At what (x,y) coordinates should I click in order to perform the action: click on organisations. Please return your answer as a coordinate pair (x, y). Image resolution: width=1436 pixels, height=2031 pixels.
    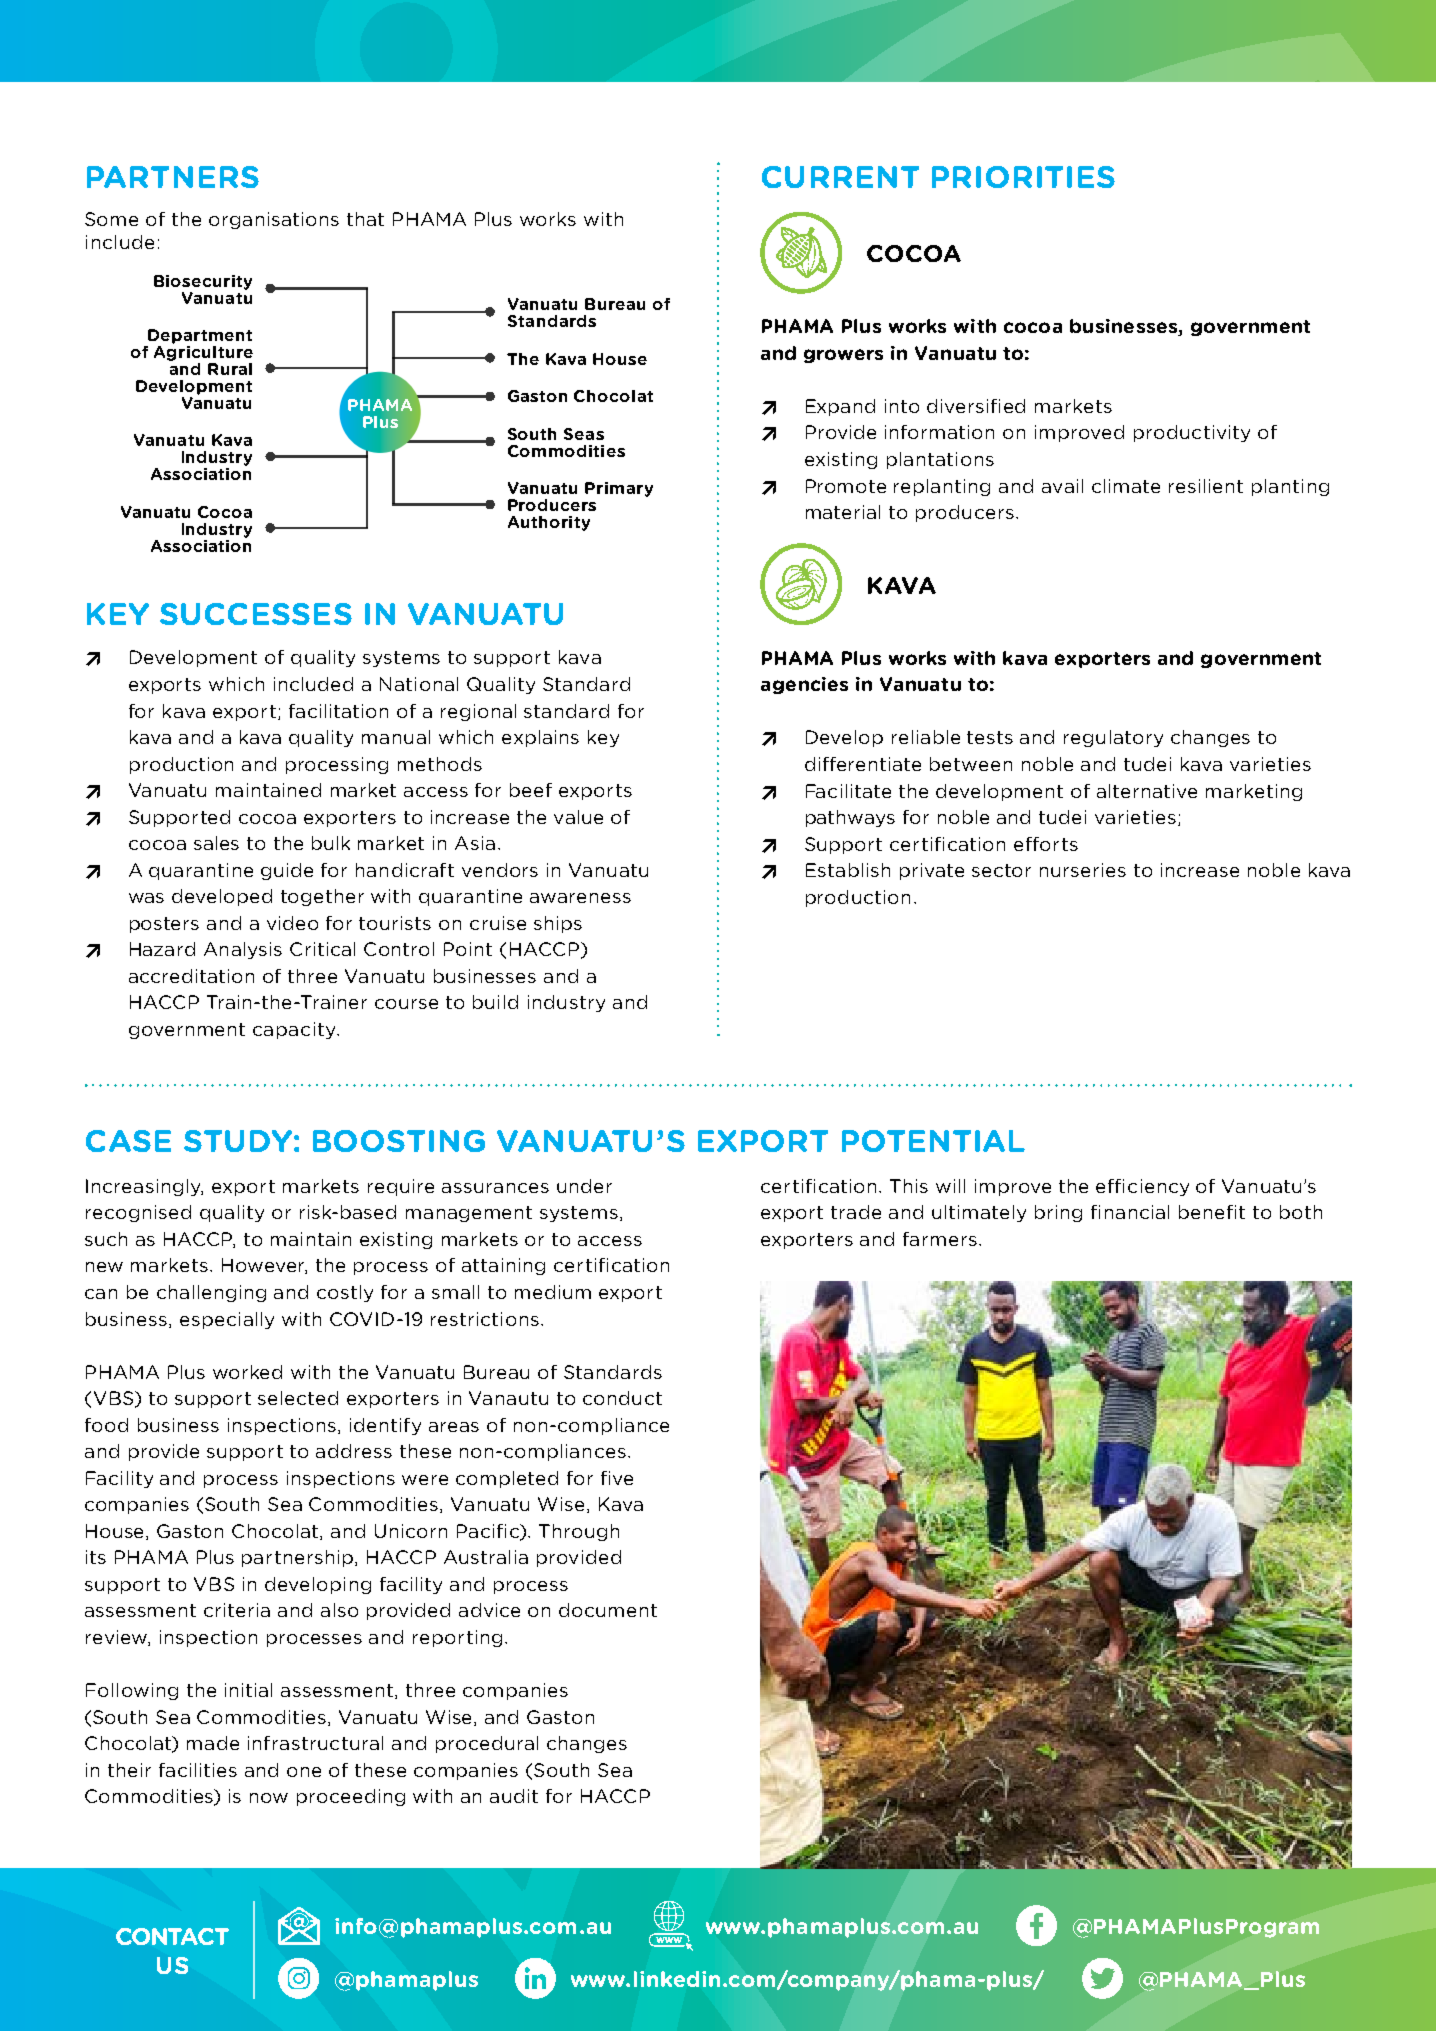
    Looking at the image, I should click on (274, 220).
